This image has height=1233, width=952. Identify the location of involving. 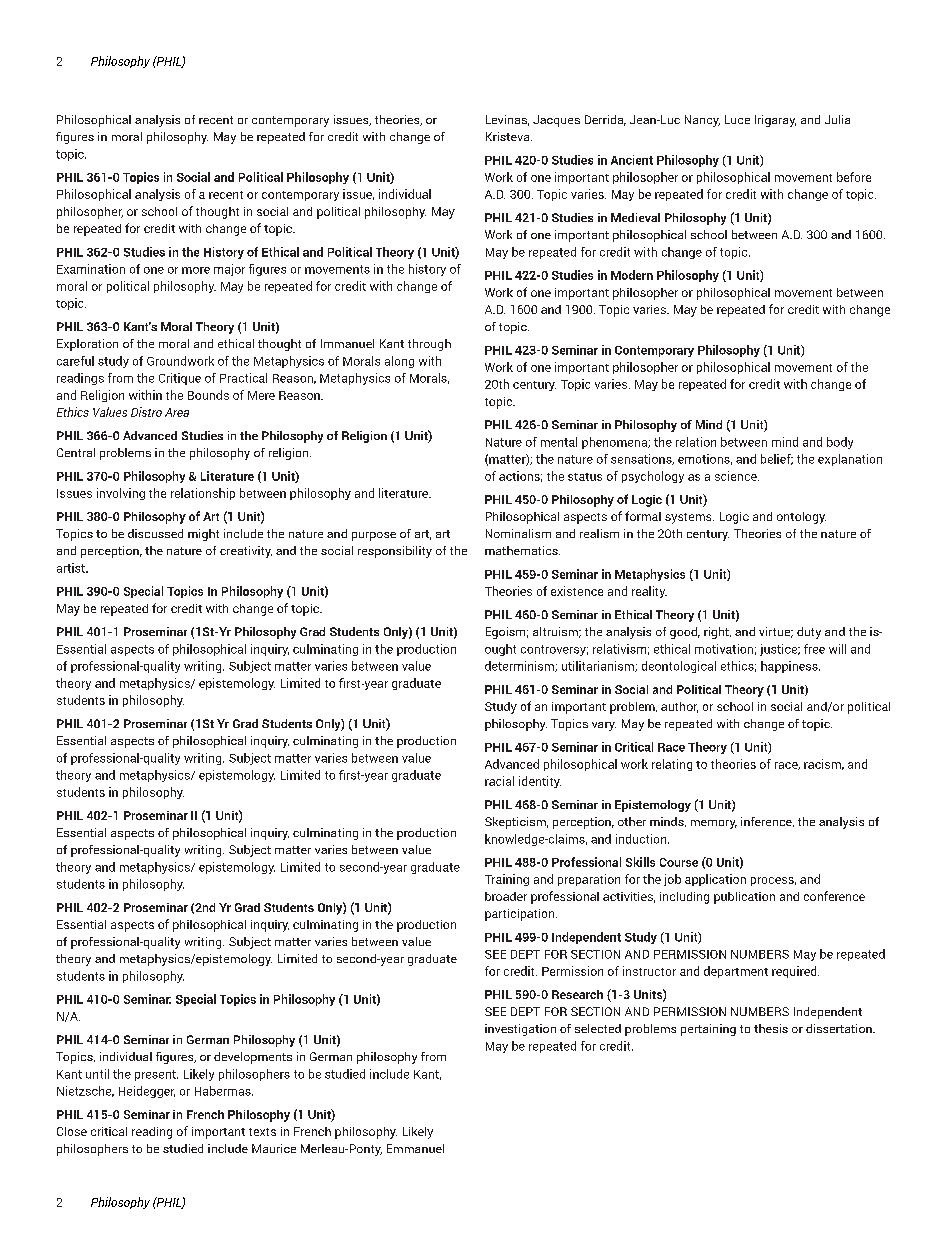
(121, 494).
